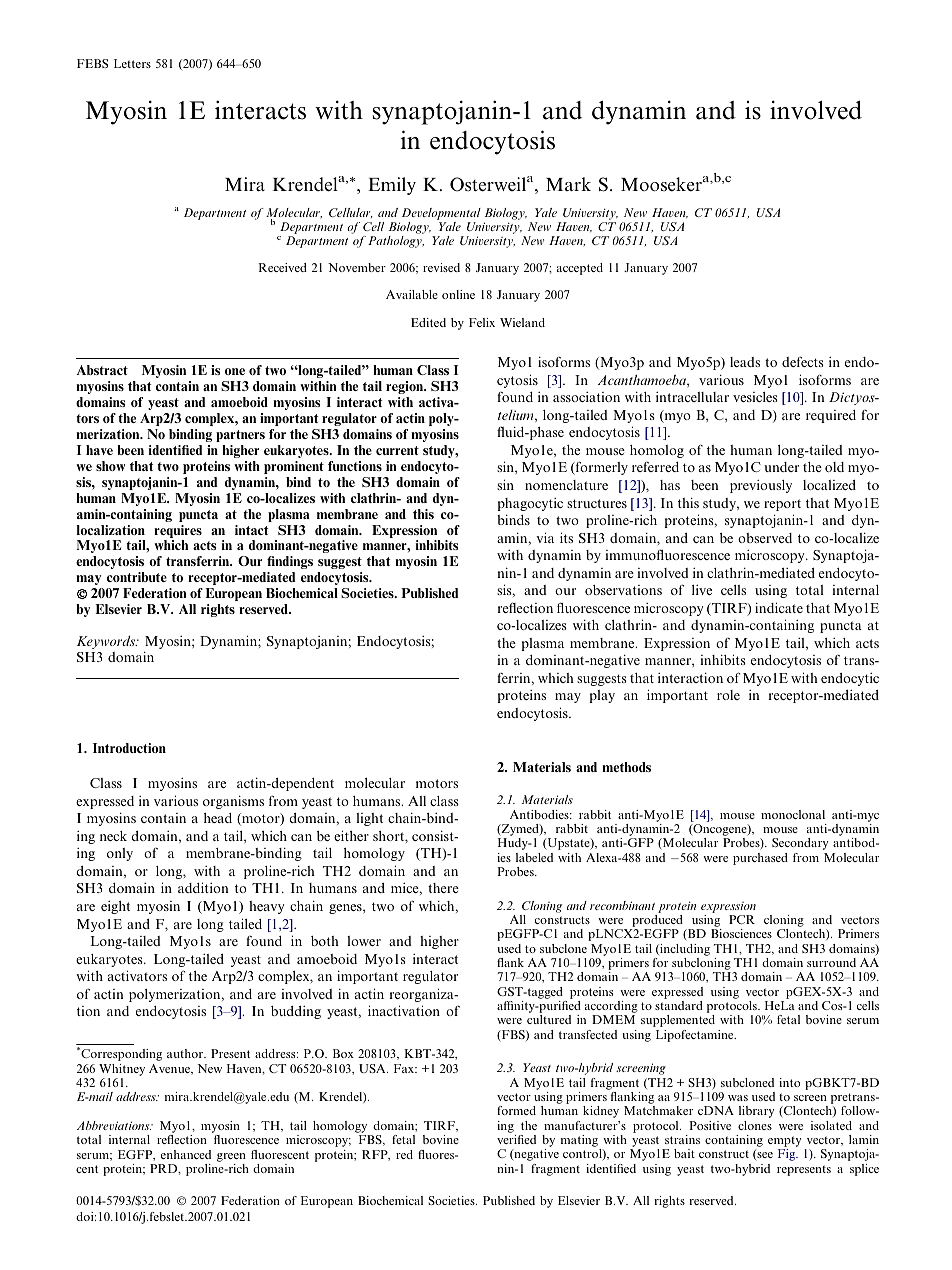 This screenshot has width=952, height=1270. What do you see at coordinates (397, 450) in the screenshot?
I see `current` at bounding box center [397, 450].
